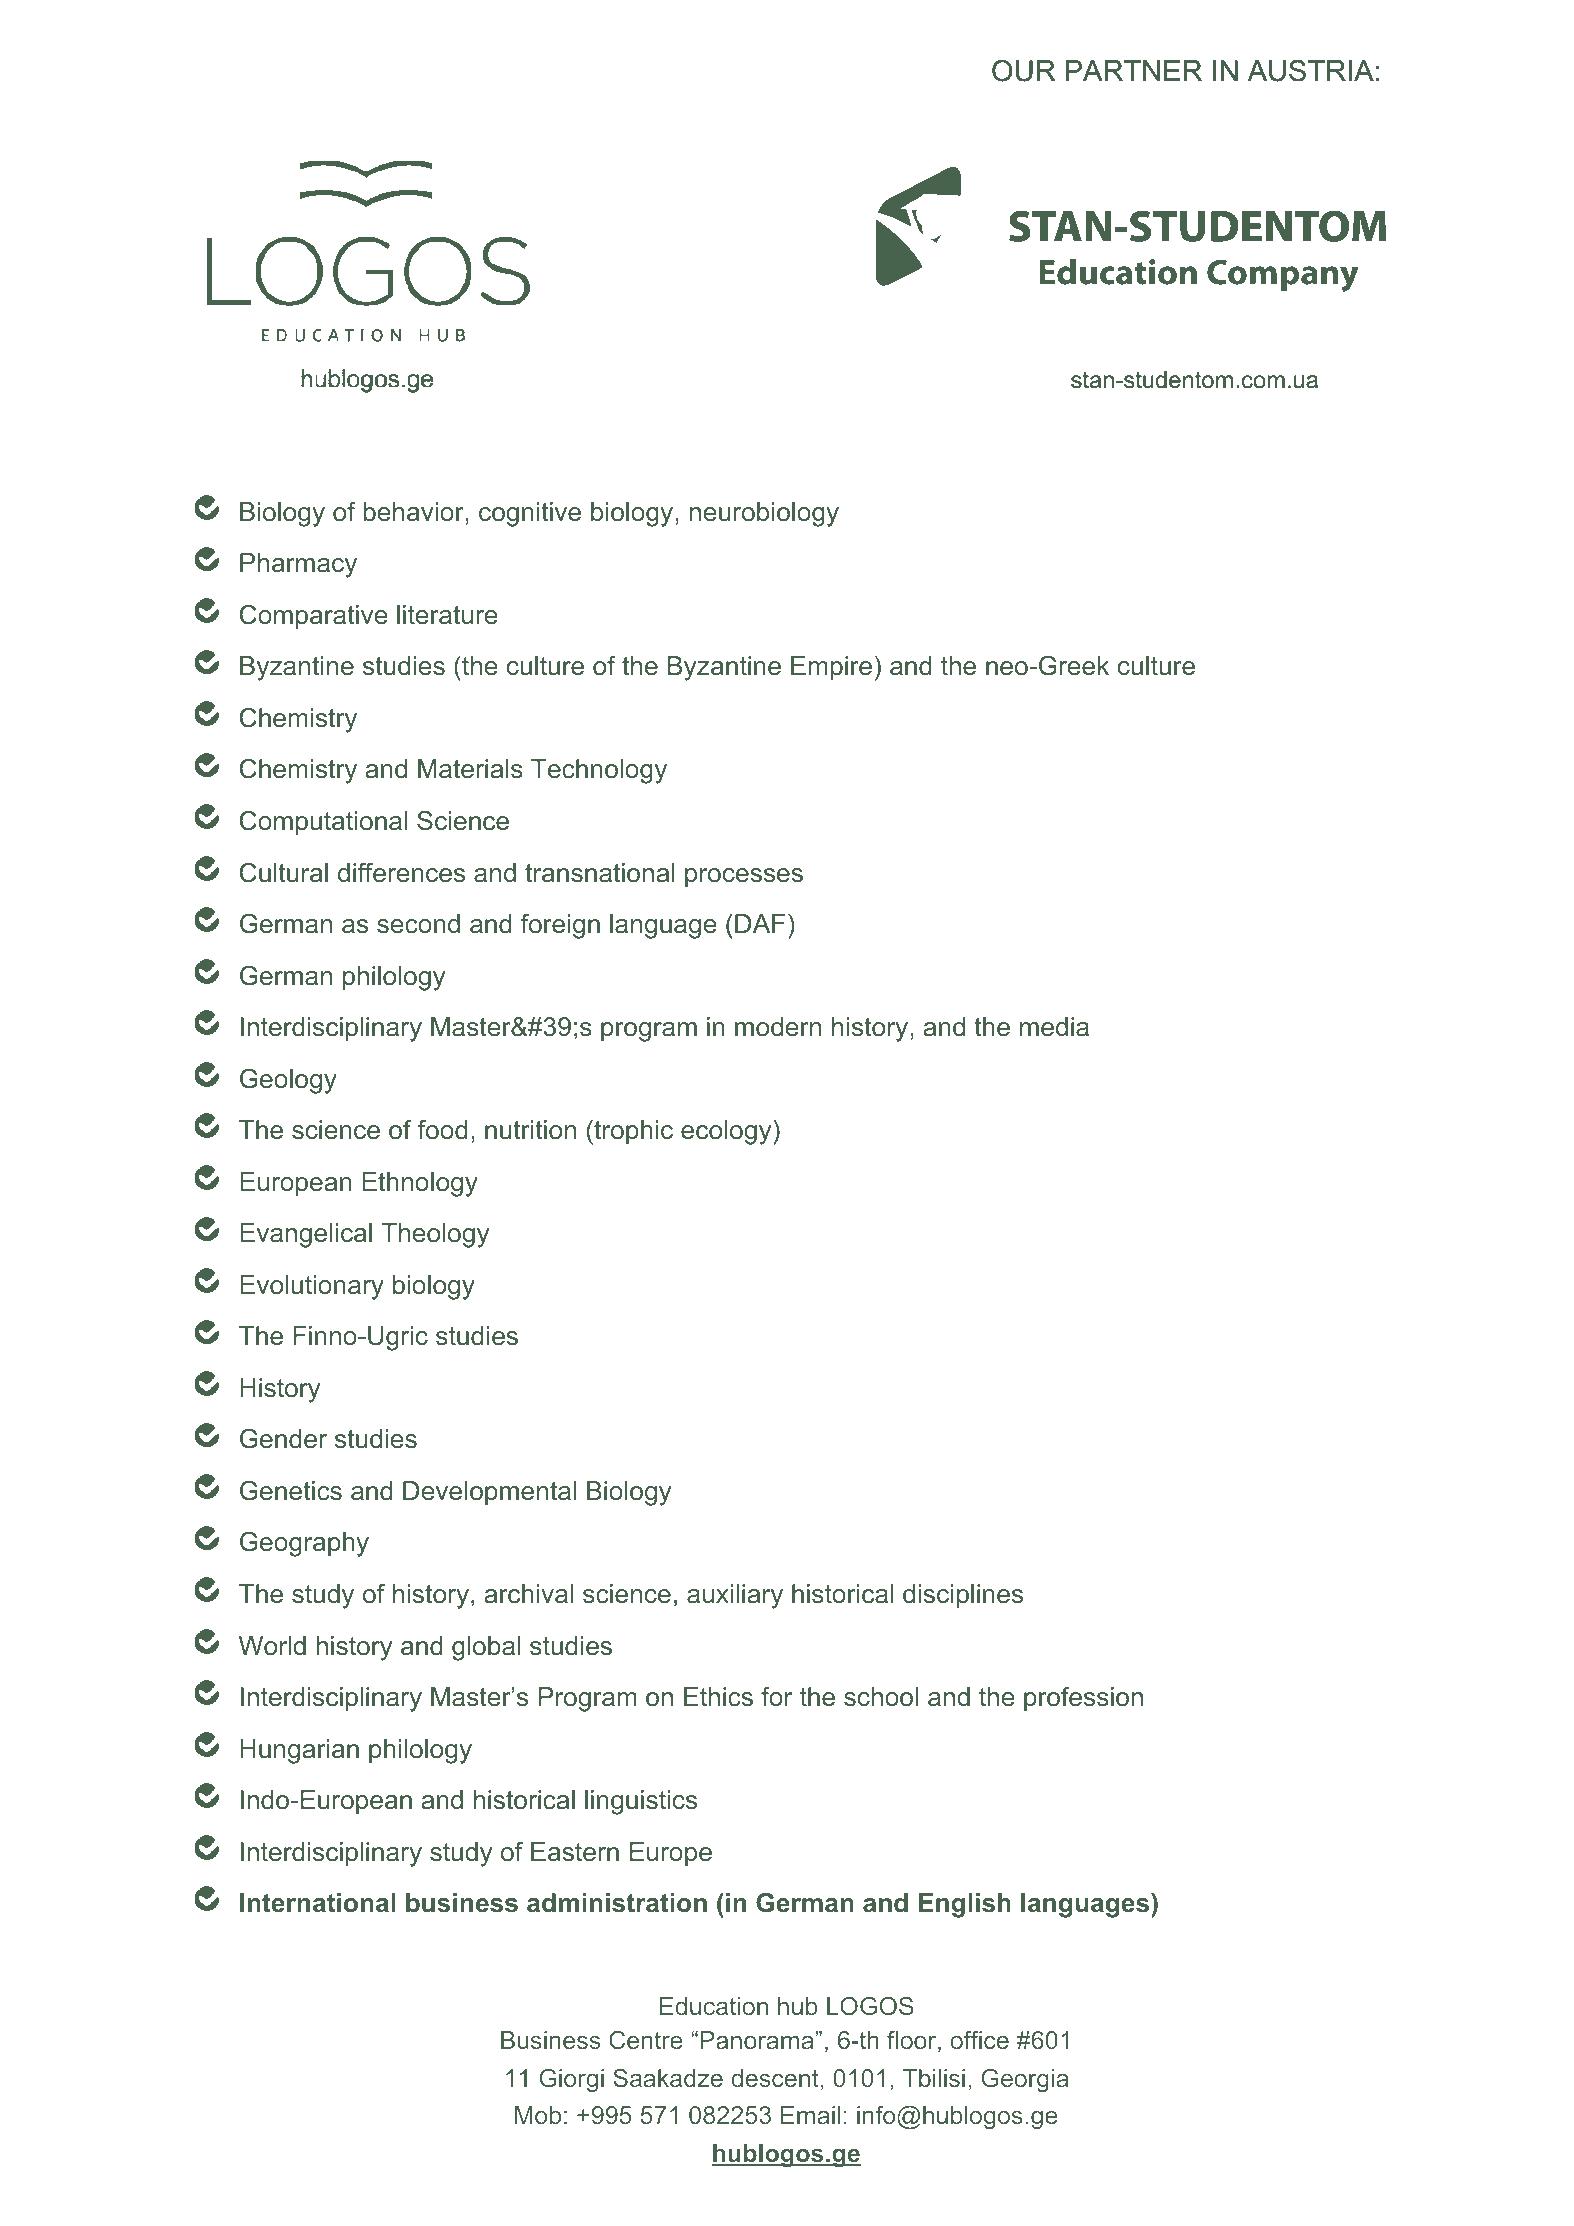 The image size is (1574, 2226). What do you see at coordinates (414, 512) in the screenshot?
I see `behavior` at bounding box center [414, 512].
